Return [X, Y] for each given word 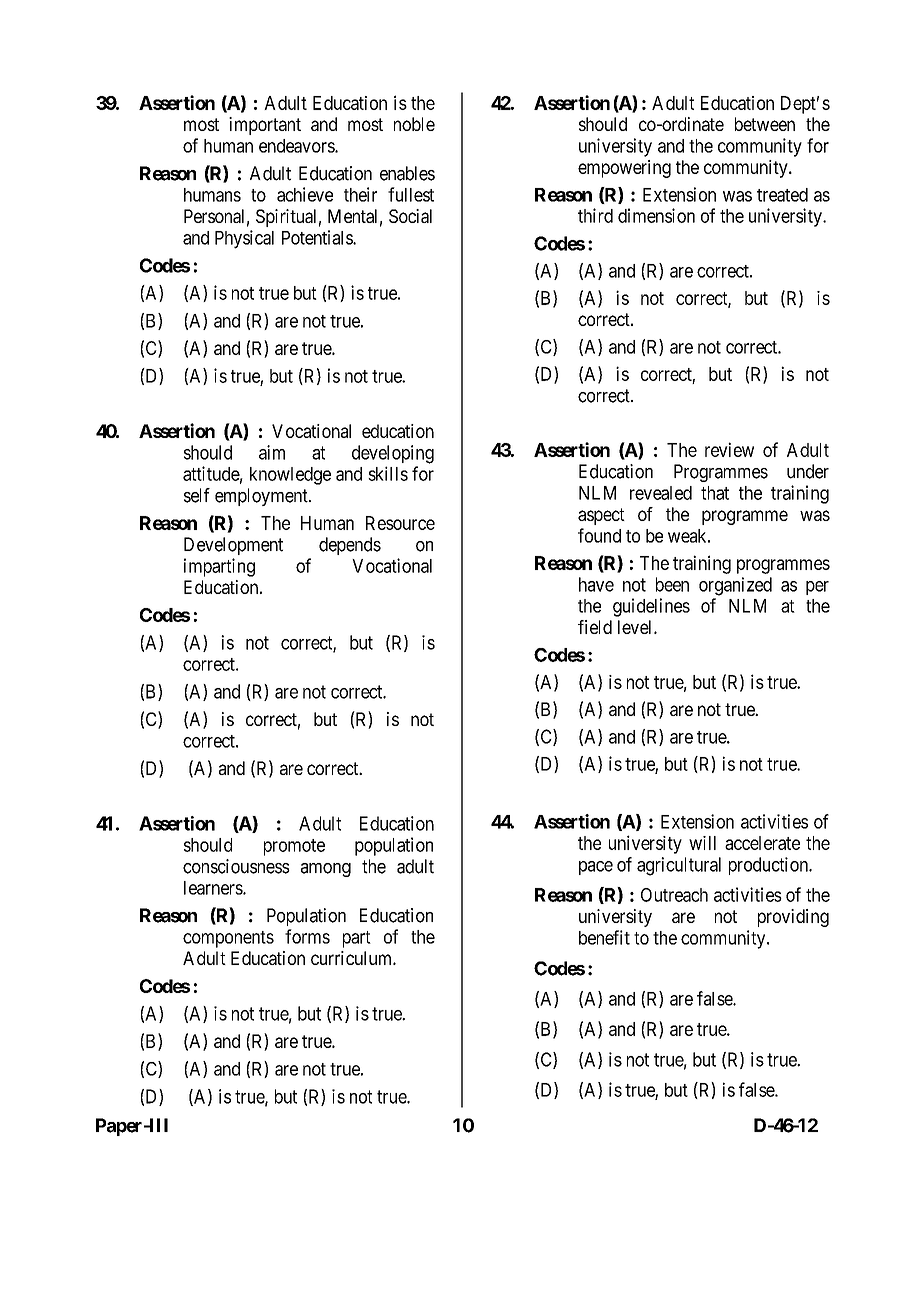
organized [735, 586]
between [765, 124]
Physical [244, 239]
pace [596, 868]
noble [414, 124]
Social [410, 216]
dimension [656, 215]
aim [272, 452]
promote [294, 847]
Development [233, 546]
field [595, 627]
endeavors [297, 146]
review [729, 449]
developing [393, 454]
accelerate [762, 843]
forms [307, 936]
